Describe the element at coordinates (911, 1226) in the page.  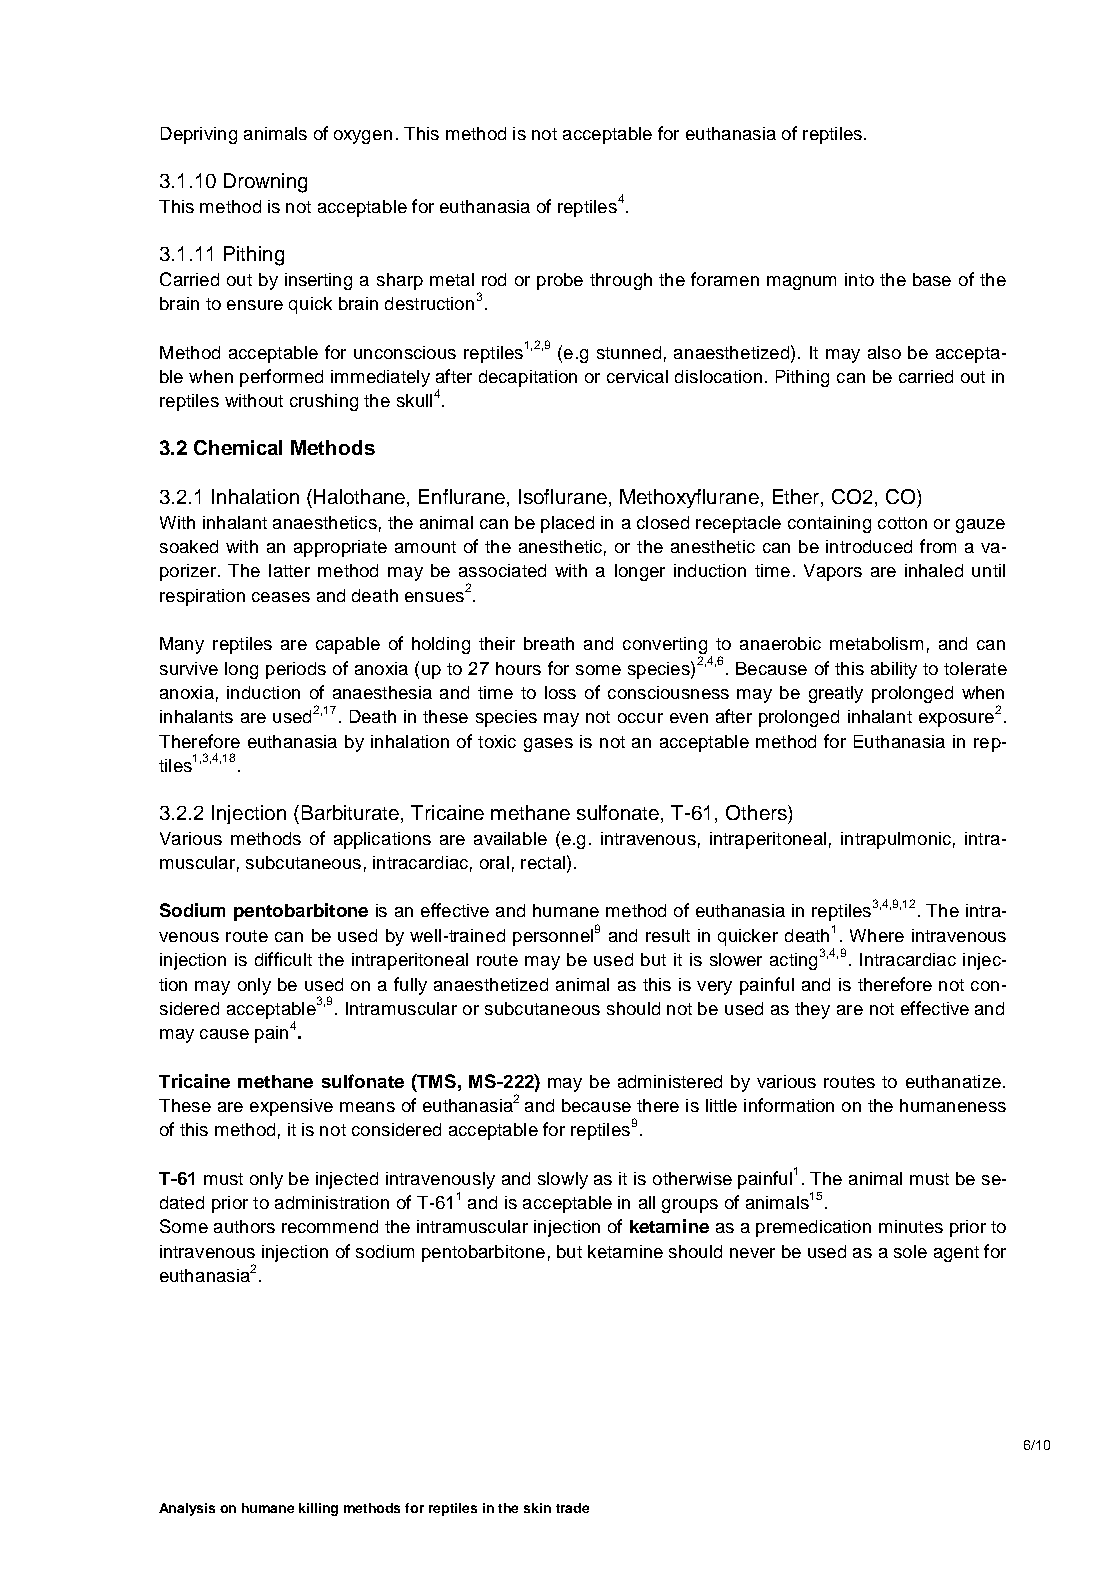
I see `minutes` at that location.
